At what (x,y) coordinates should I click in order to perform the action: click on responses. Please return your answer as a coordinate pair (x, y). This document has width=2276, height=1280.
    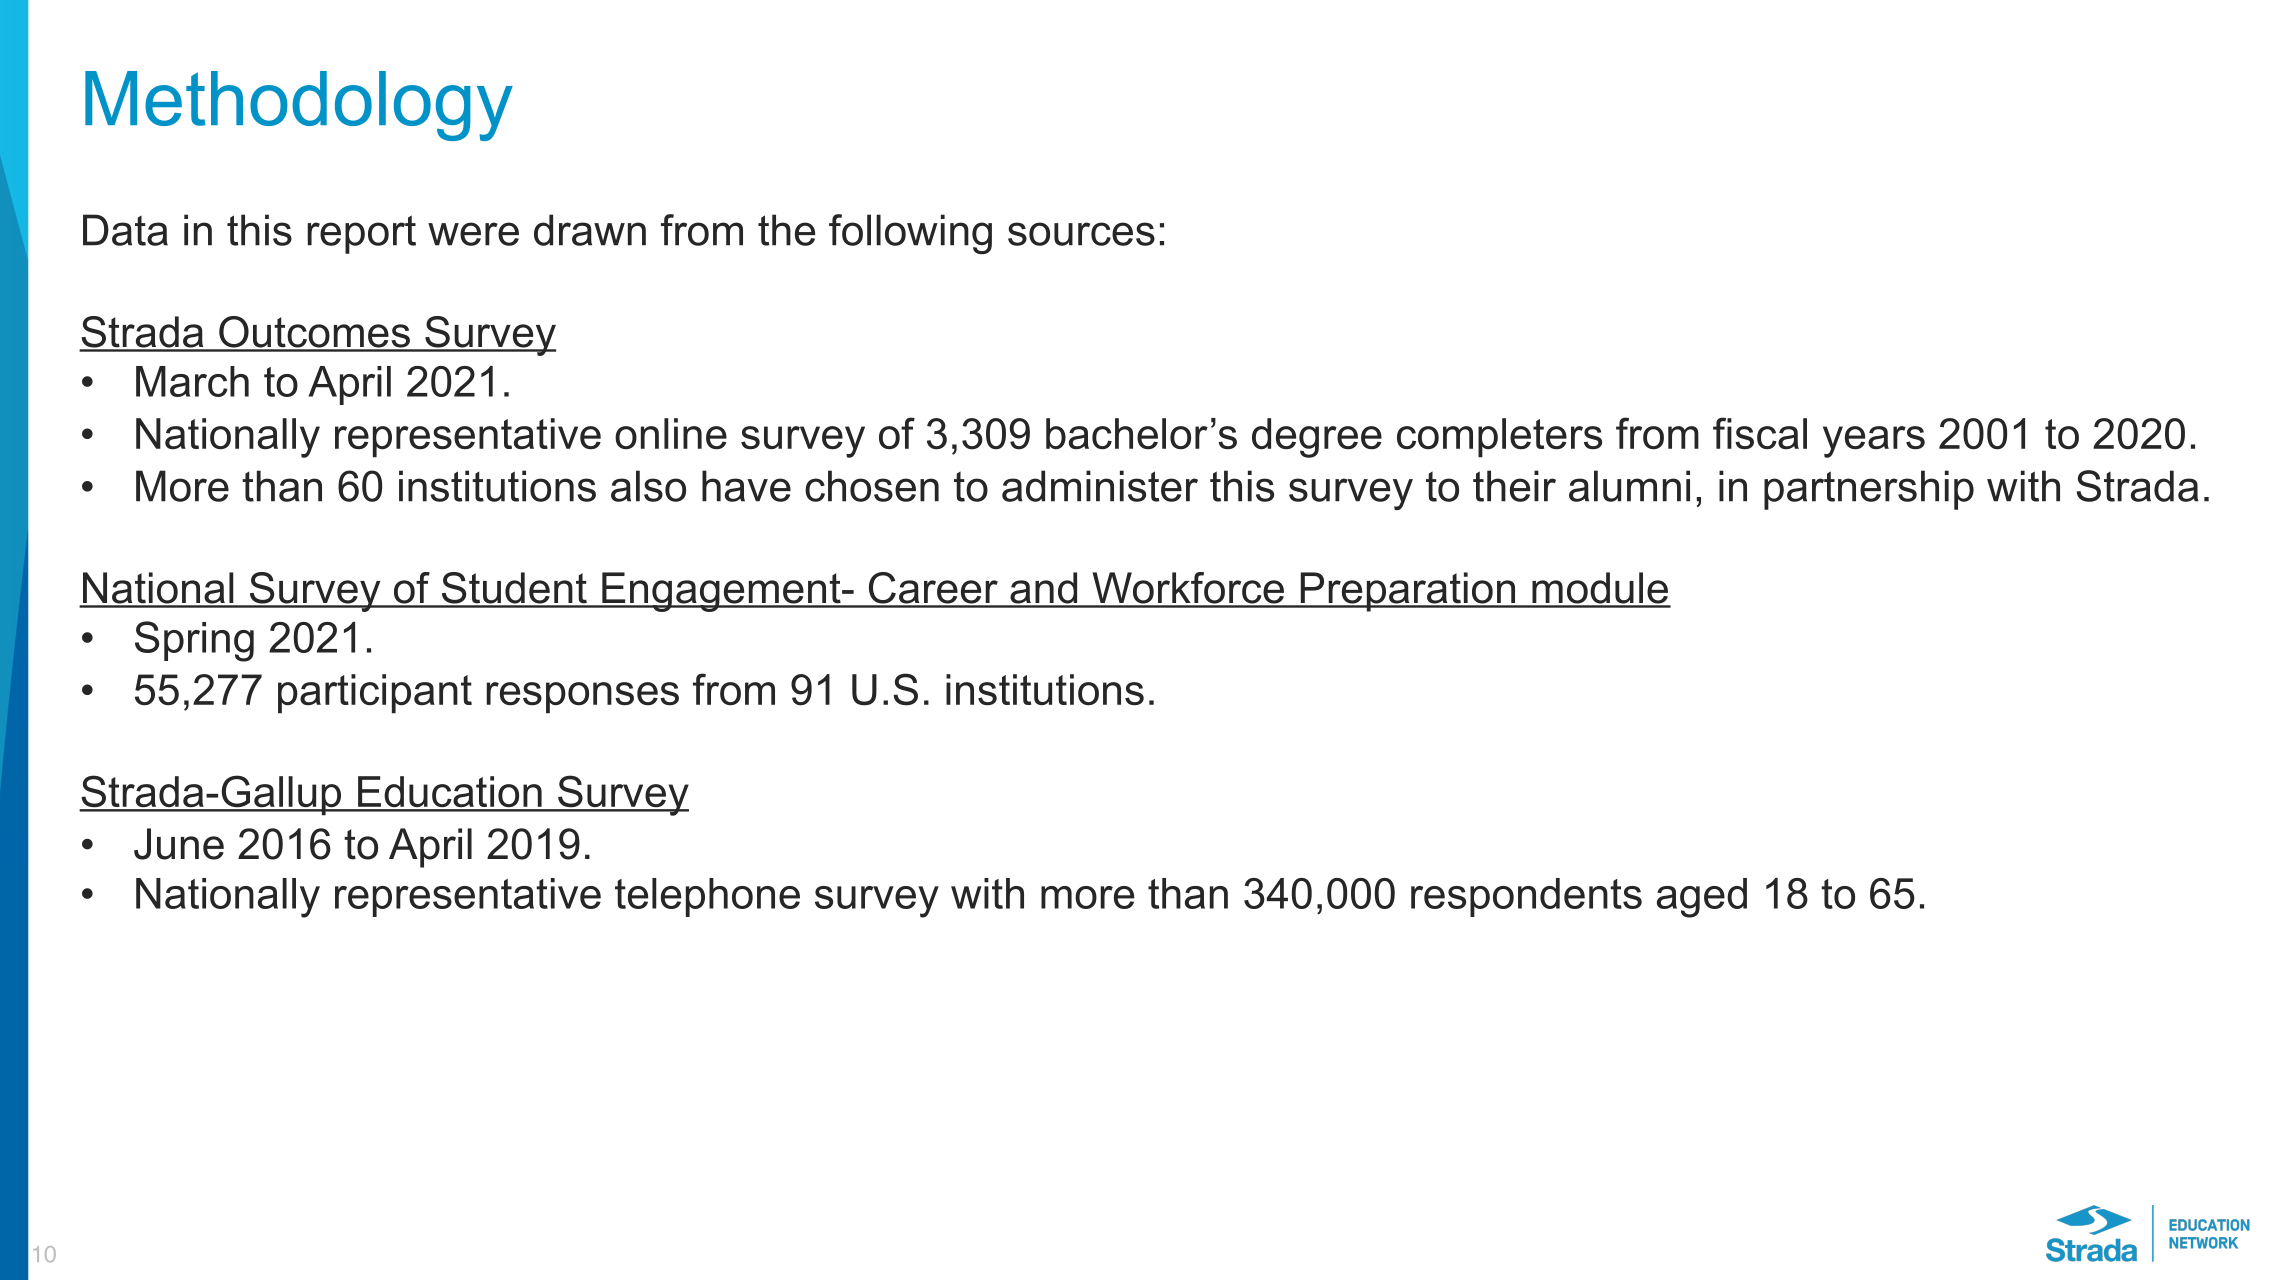
    Looking at the image, I should click on (582, 698).
